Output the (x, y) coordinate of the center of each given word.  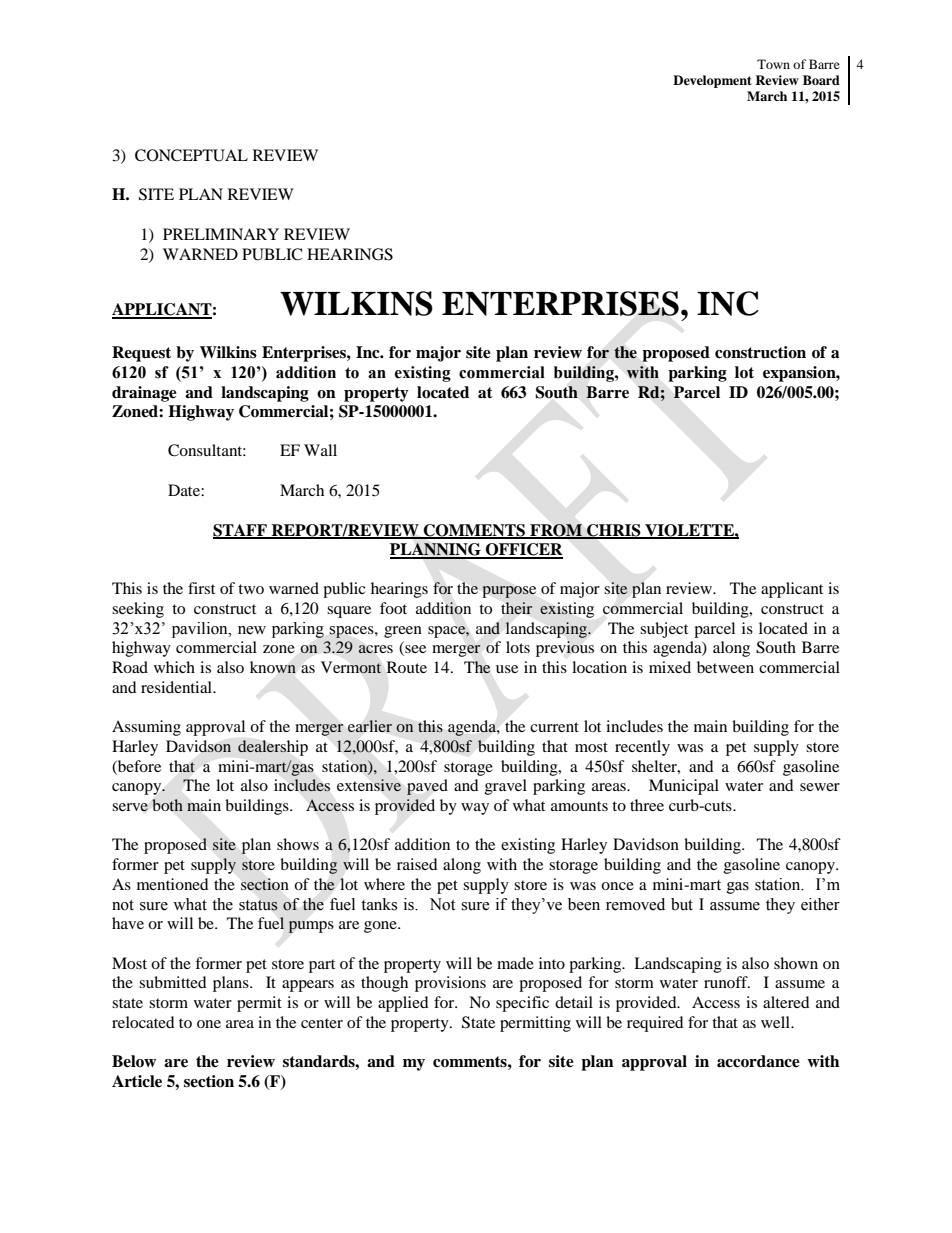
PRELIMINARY (221, 234)
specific (522, 1004)
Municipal (684, 787)
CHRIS (614, 531)
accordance (758, 1061)
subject (664, 630)
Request (141, 354)
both (167, 805)
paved (427, 787)
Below (134, 1061)
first (201, 588)
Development (712, 81)
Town (773, 64)
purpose (509, 592)
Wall (320, 450)
